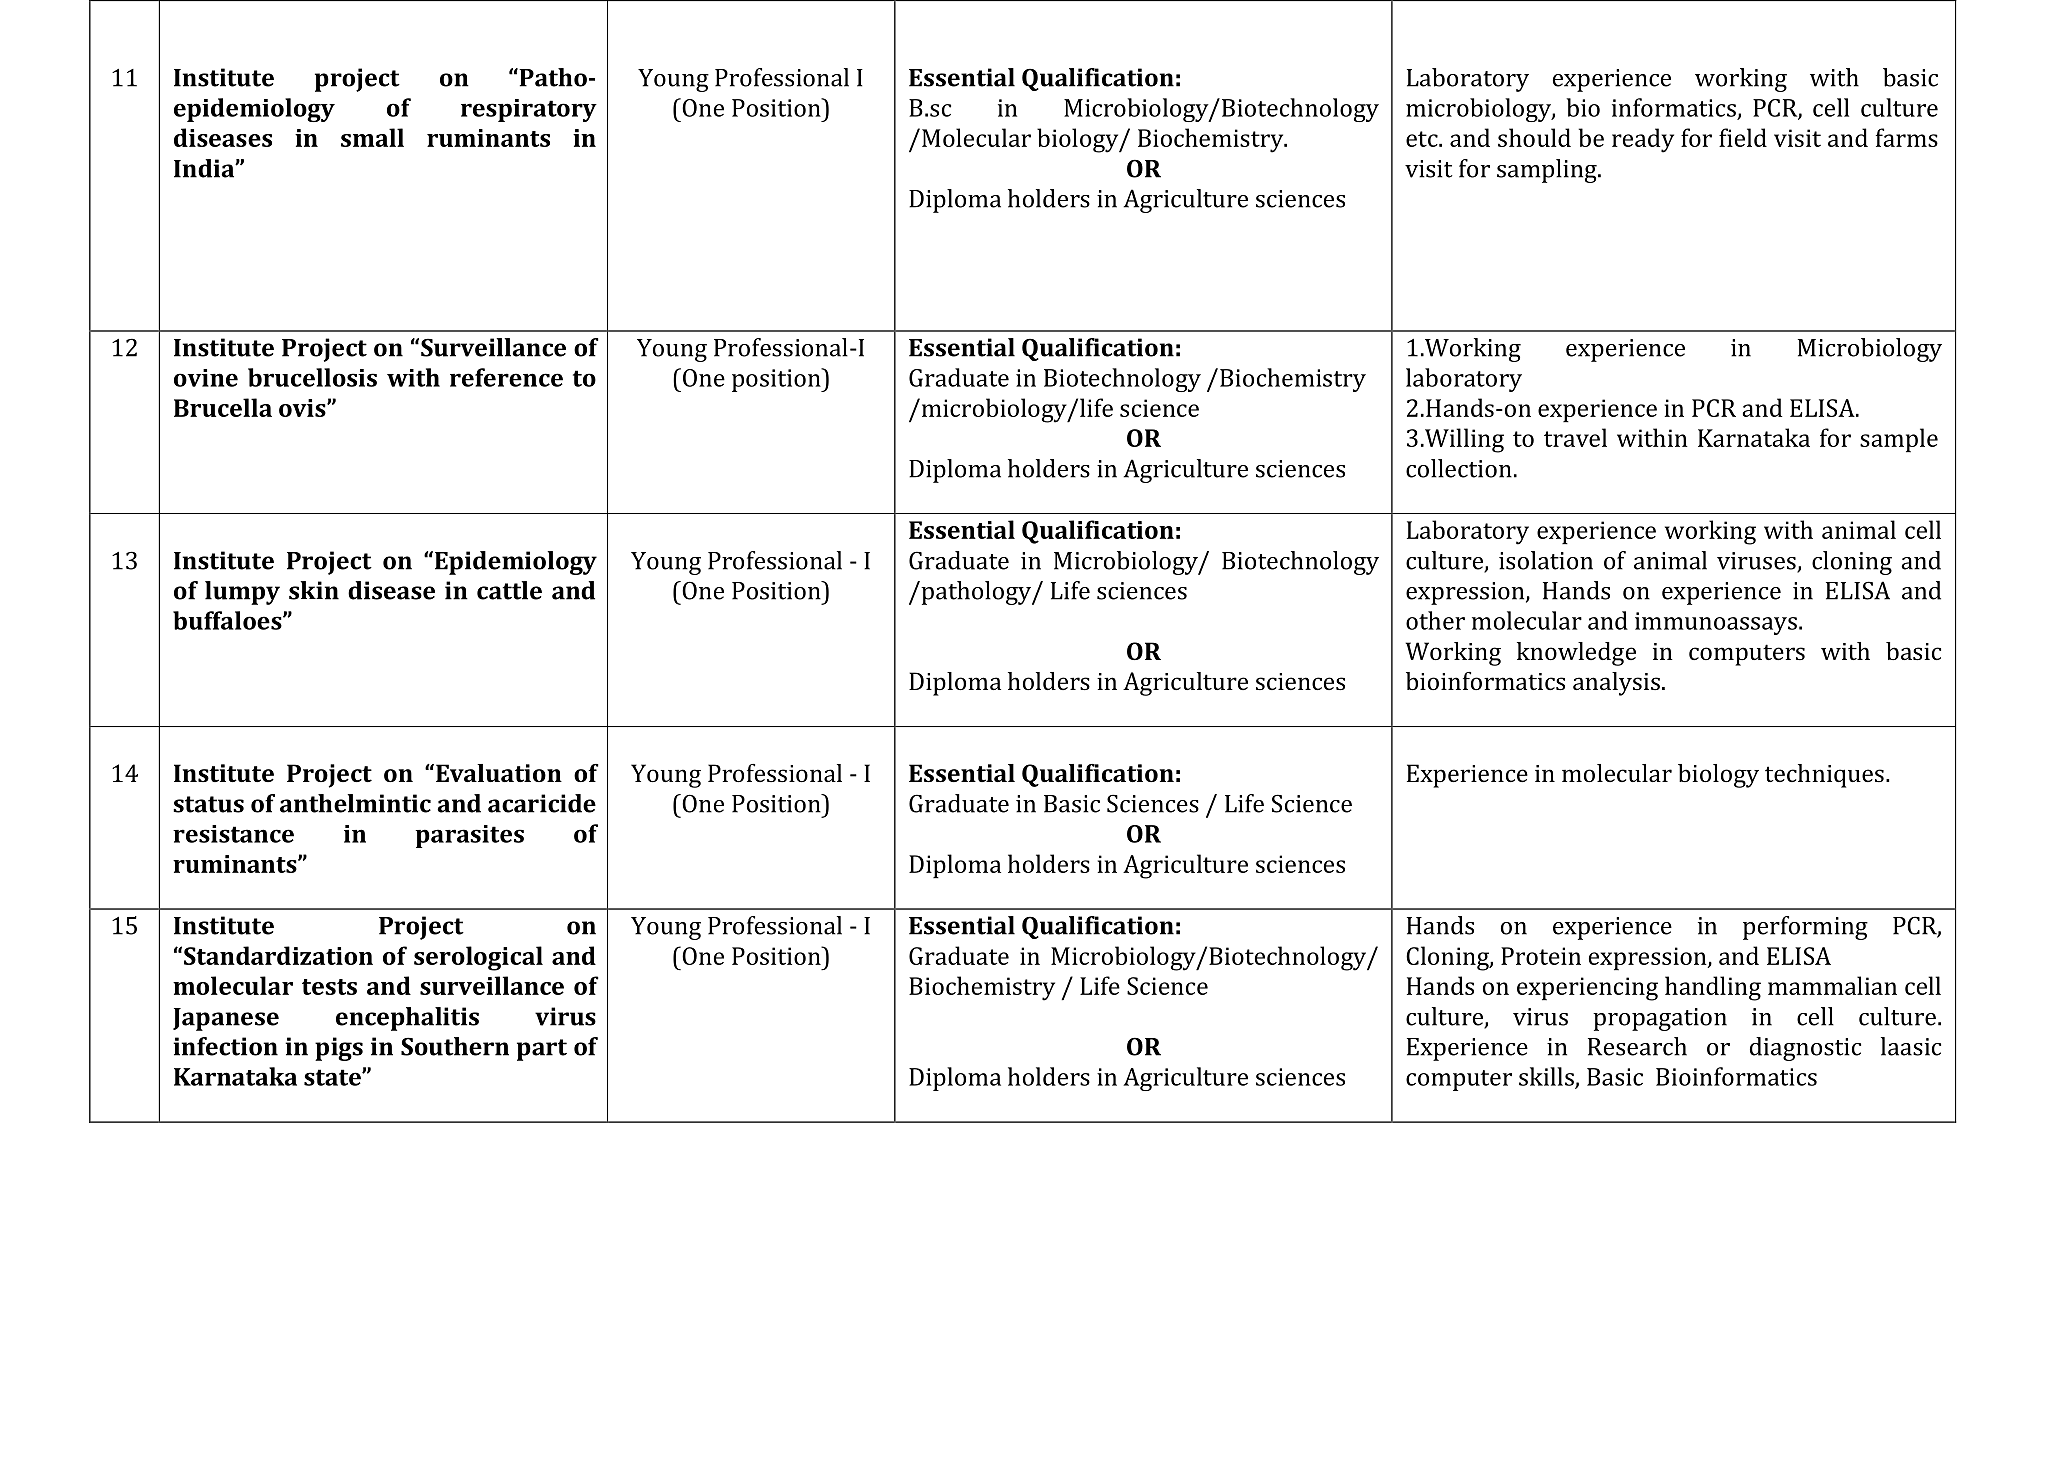  What do you see at coordinates (469, 836) in the document?
I see `parasites` at bounding box center [469, 836].
